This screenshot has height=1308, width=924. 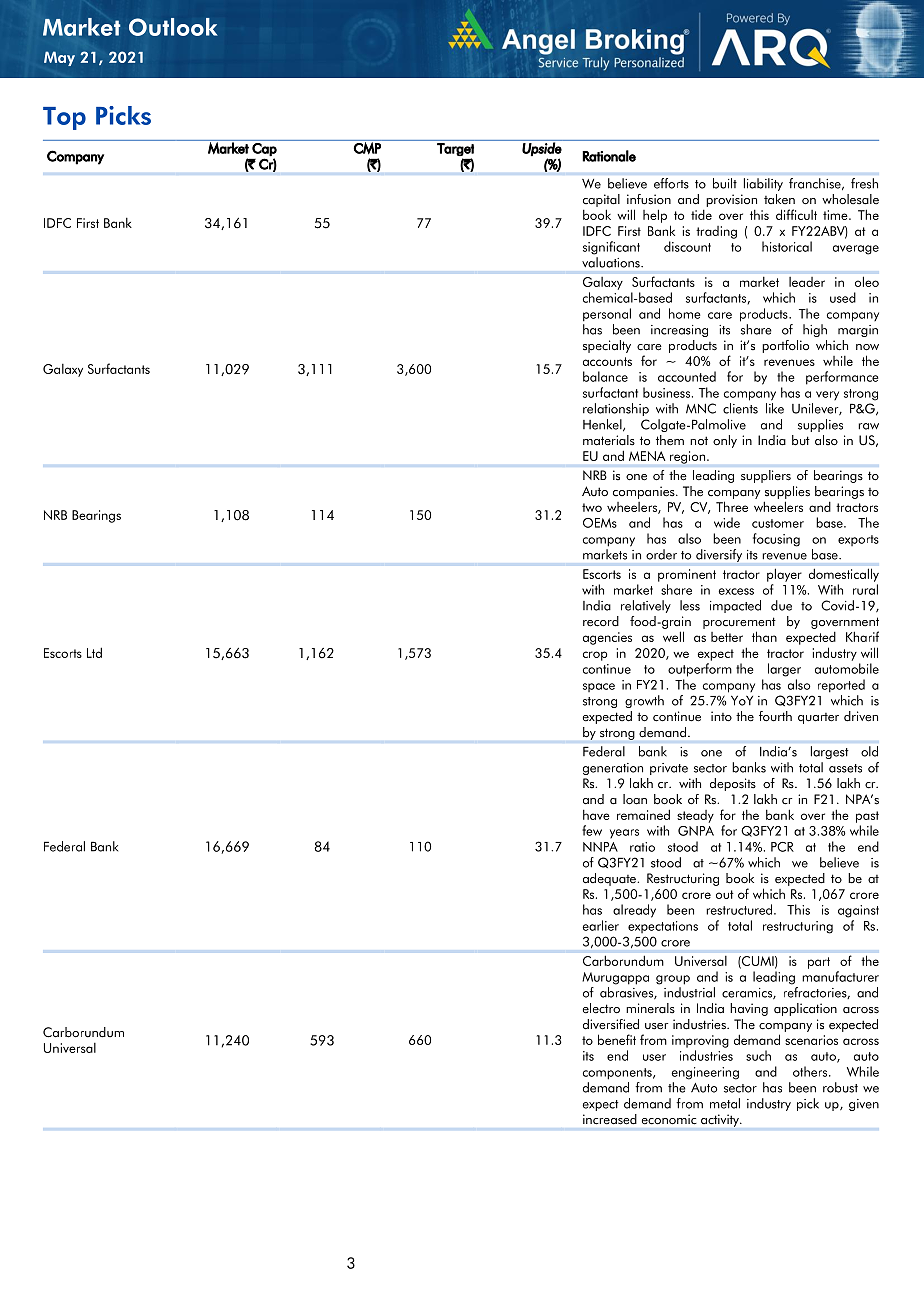 I want to click on CMP, so click(x=367, y=148).
